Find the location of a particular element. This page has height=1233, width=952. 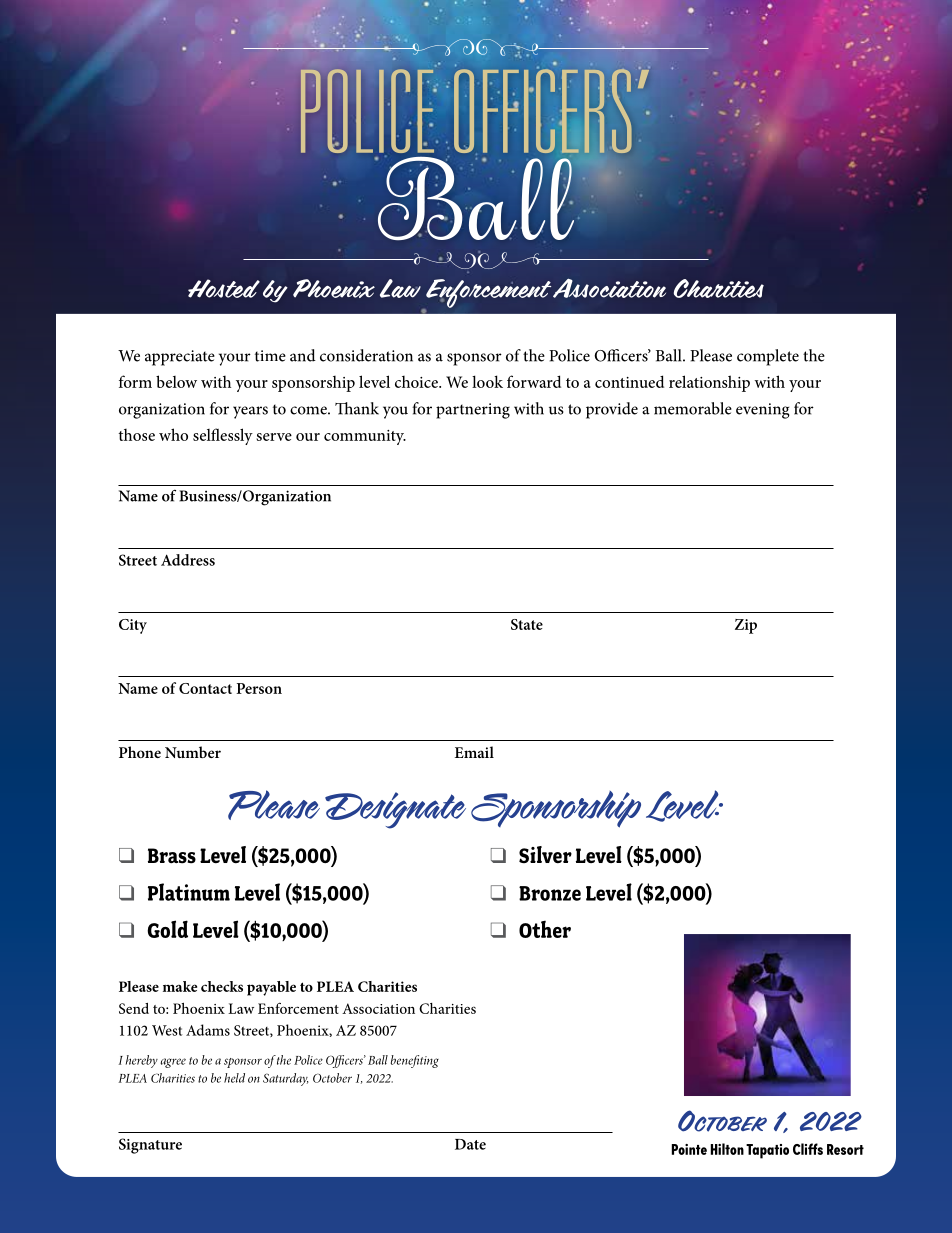

complete is located at coordinates (768, 357).
